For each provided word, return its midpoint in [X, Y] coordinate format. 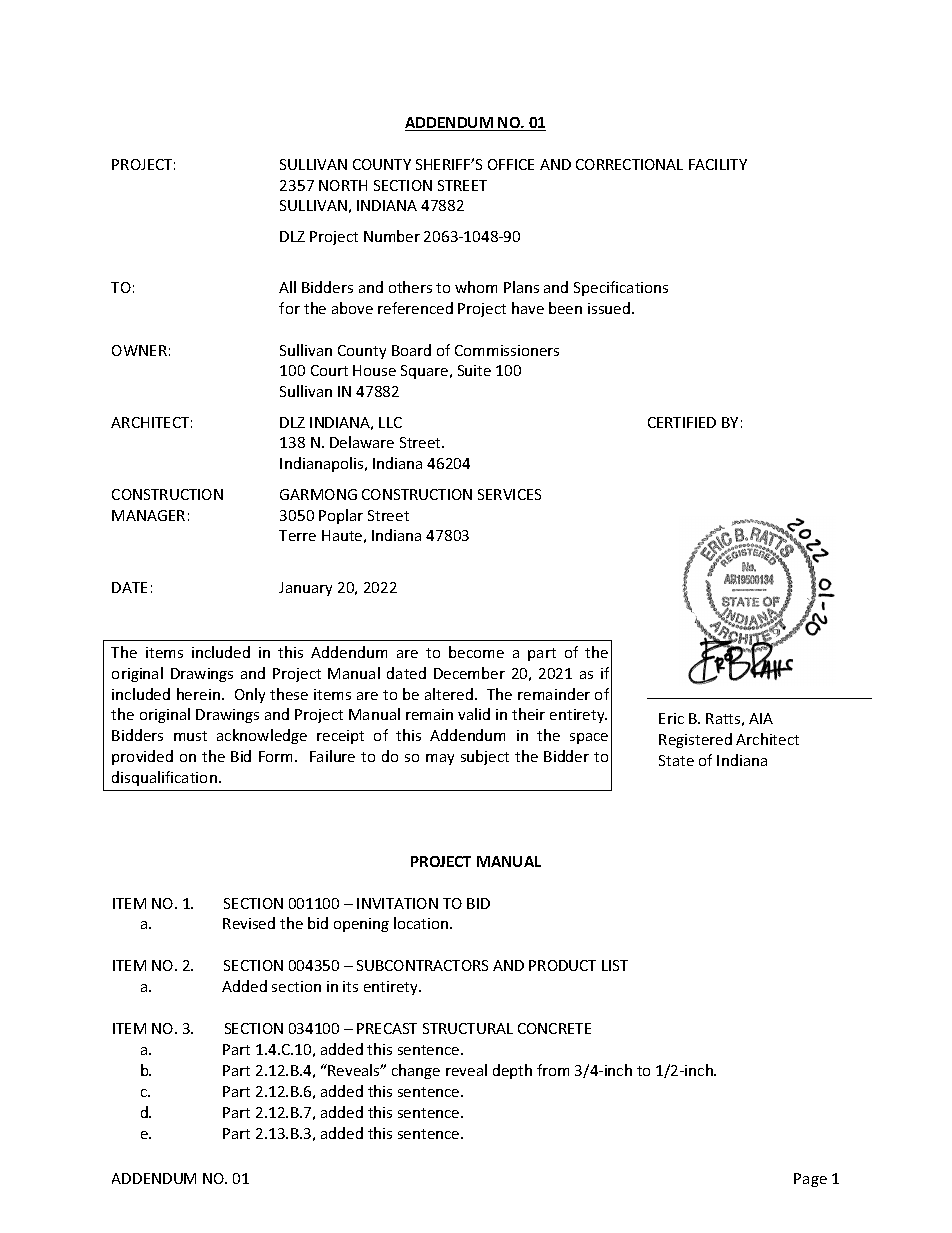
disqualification [164, 778]
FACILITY [718, 164]
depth [512, 1071]
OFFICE [511, 164]
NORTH [343, 185]
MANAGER [148, 515]
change [416, 1071]
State [676, 760]
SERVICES [509, 494]
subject [485, 757]
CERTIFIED [682, 422]
